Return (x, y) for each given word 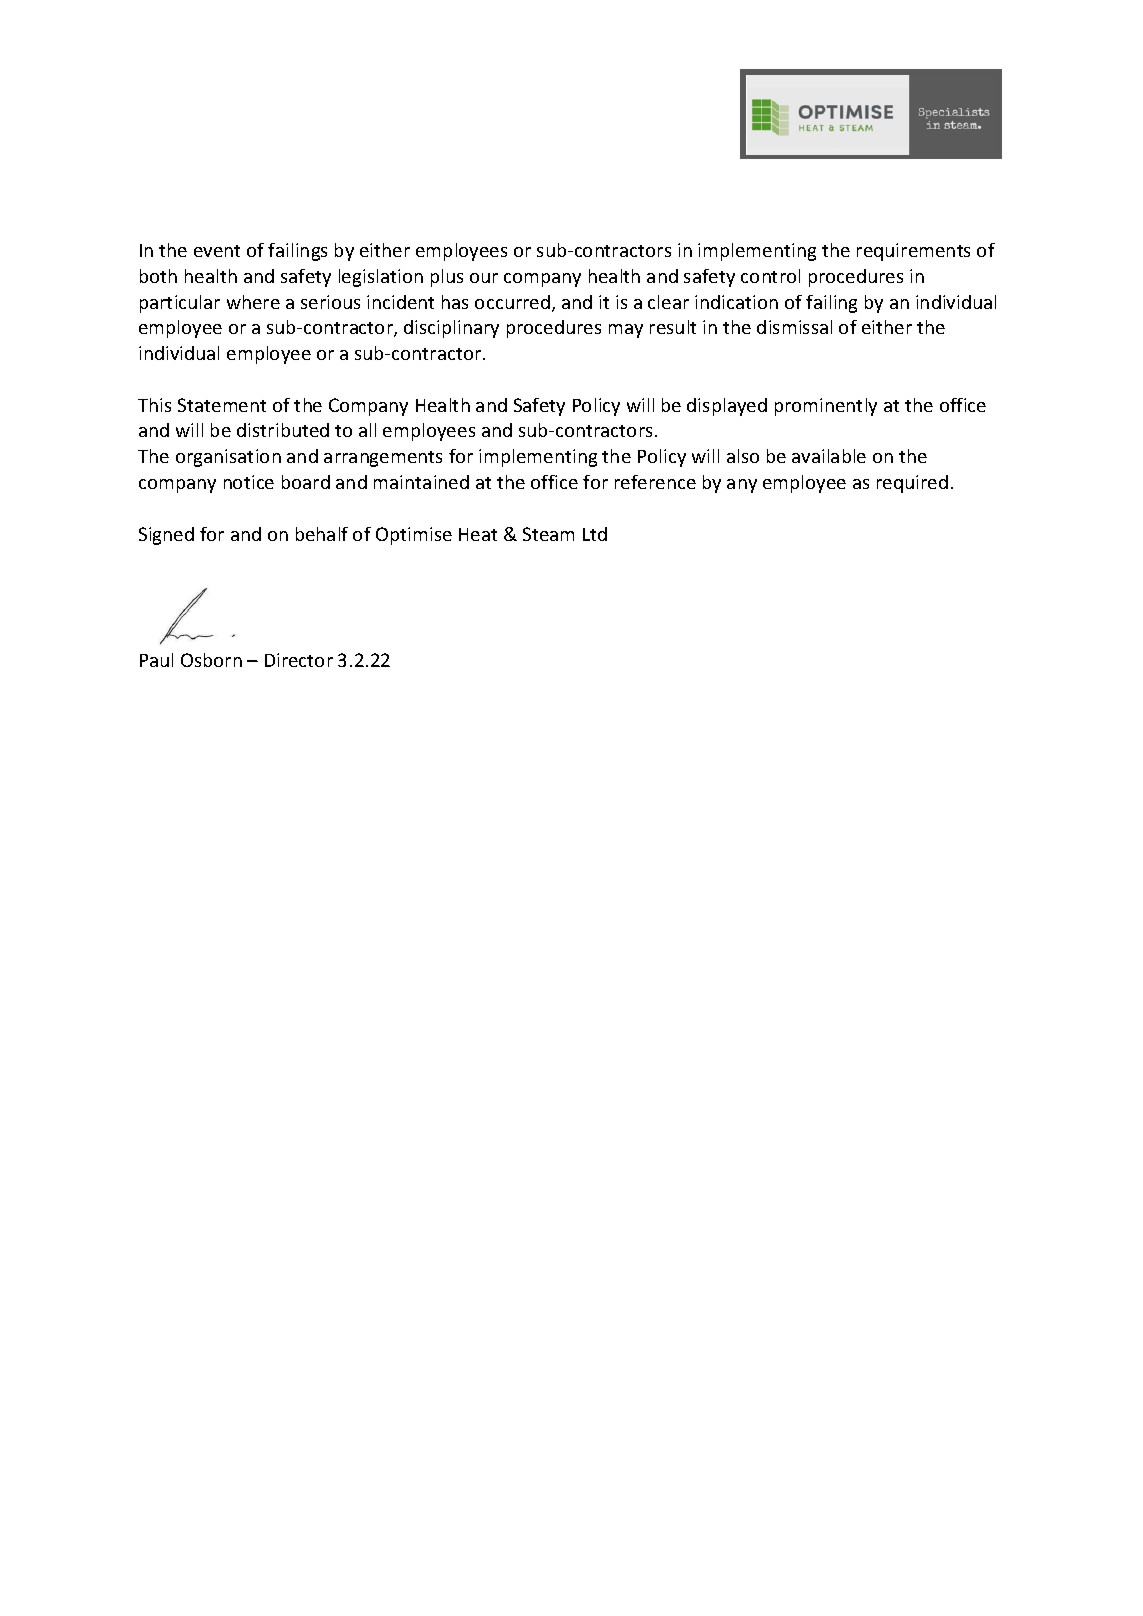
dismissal (794, 327)
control (770, 276)
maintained (421, 482)
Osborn (211, 660)
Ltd (595, 534)
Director (299, 660)
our (484, 278)
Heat (478, 534)
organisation (228, 458)
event (217, 251)
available (829, 456)
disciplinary (451, 329)
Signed (166, 536)
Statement (222, 405)
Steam (548, 534)
